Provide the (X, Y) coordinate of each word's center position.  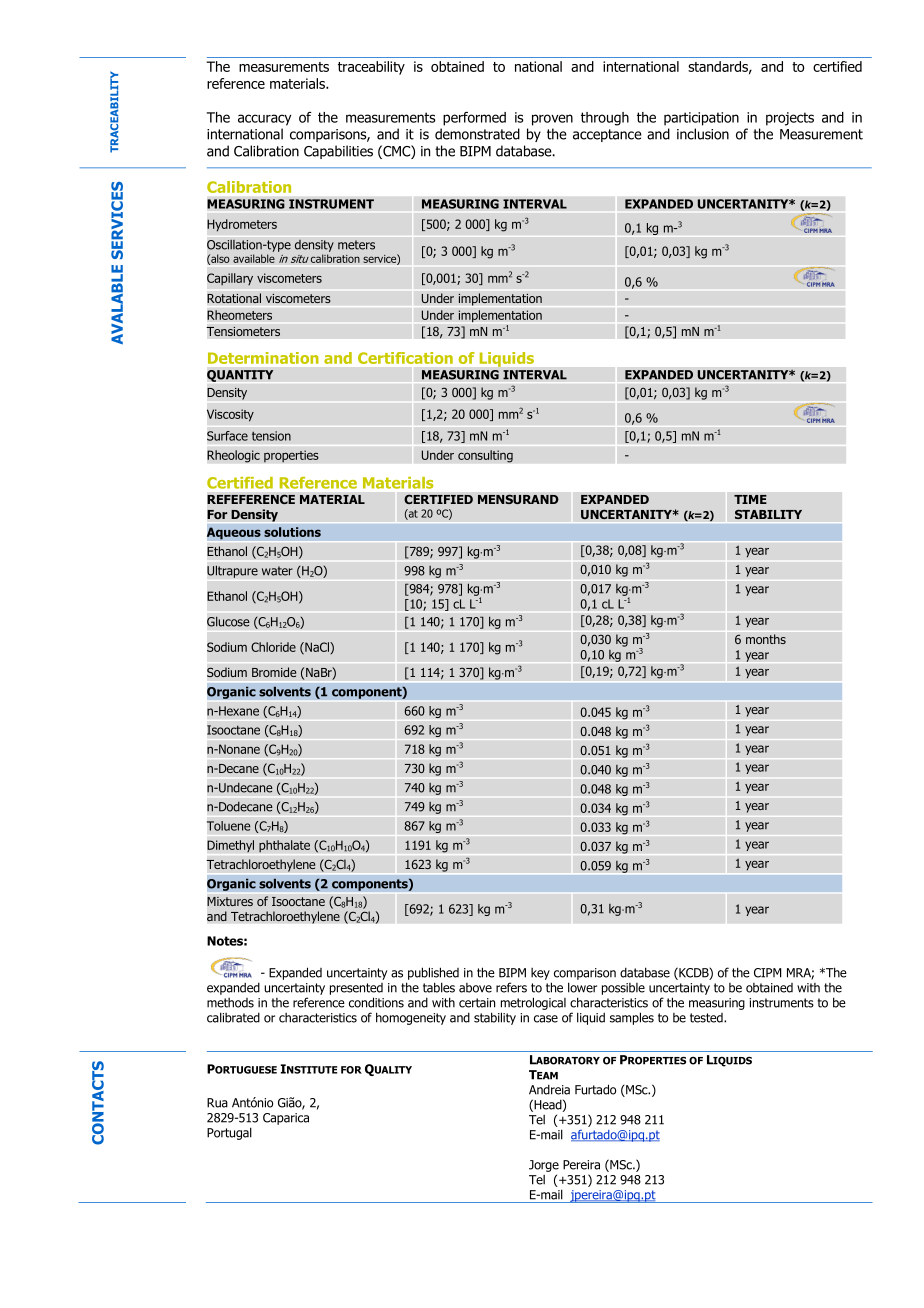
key (540, 974)
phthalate (284, 846)
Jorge (544, 1166)
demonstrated (477, 134)
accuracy (264, 120)
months (766, 639)
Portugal (229, 1133)
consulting (485, 456)
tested (707, 1018)
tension (271, 436)
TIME (750, 499)
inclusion (703, 134)
